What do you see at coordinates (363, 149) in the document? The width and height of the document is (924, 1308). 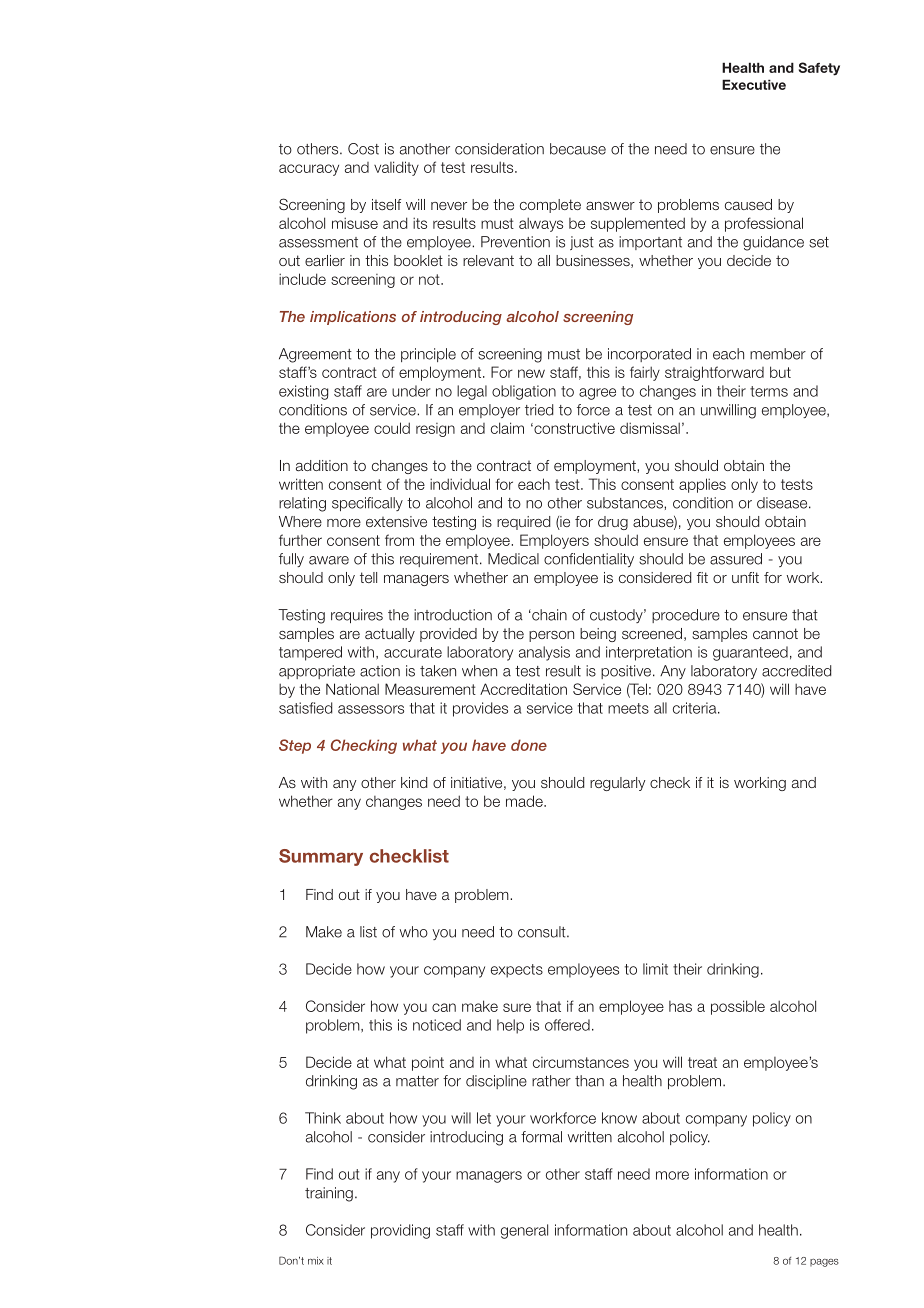 I see `Cost` at bounding box center [363, 149].
